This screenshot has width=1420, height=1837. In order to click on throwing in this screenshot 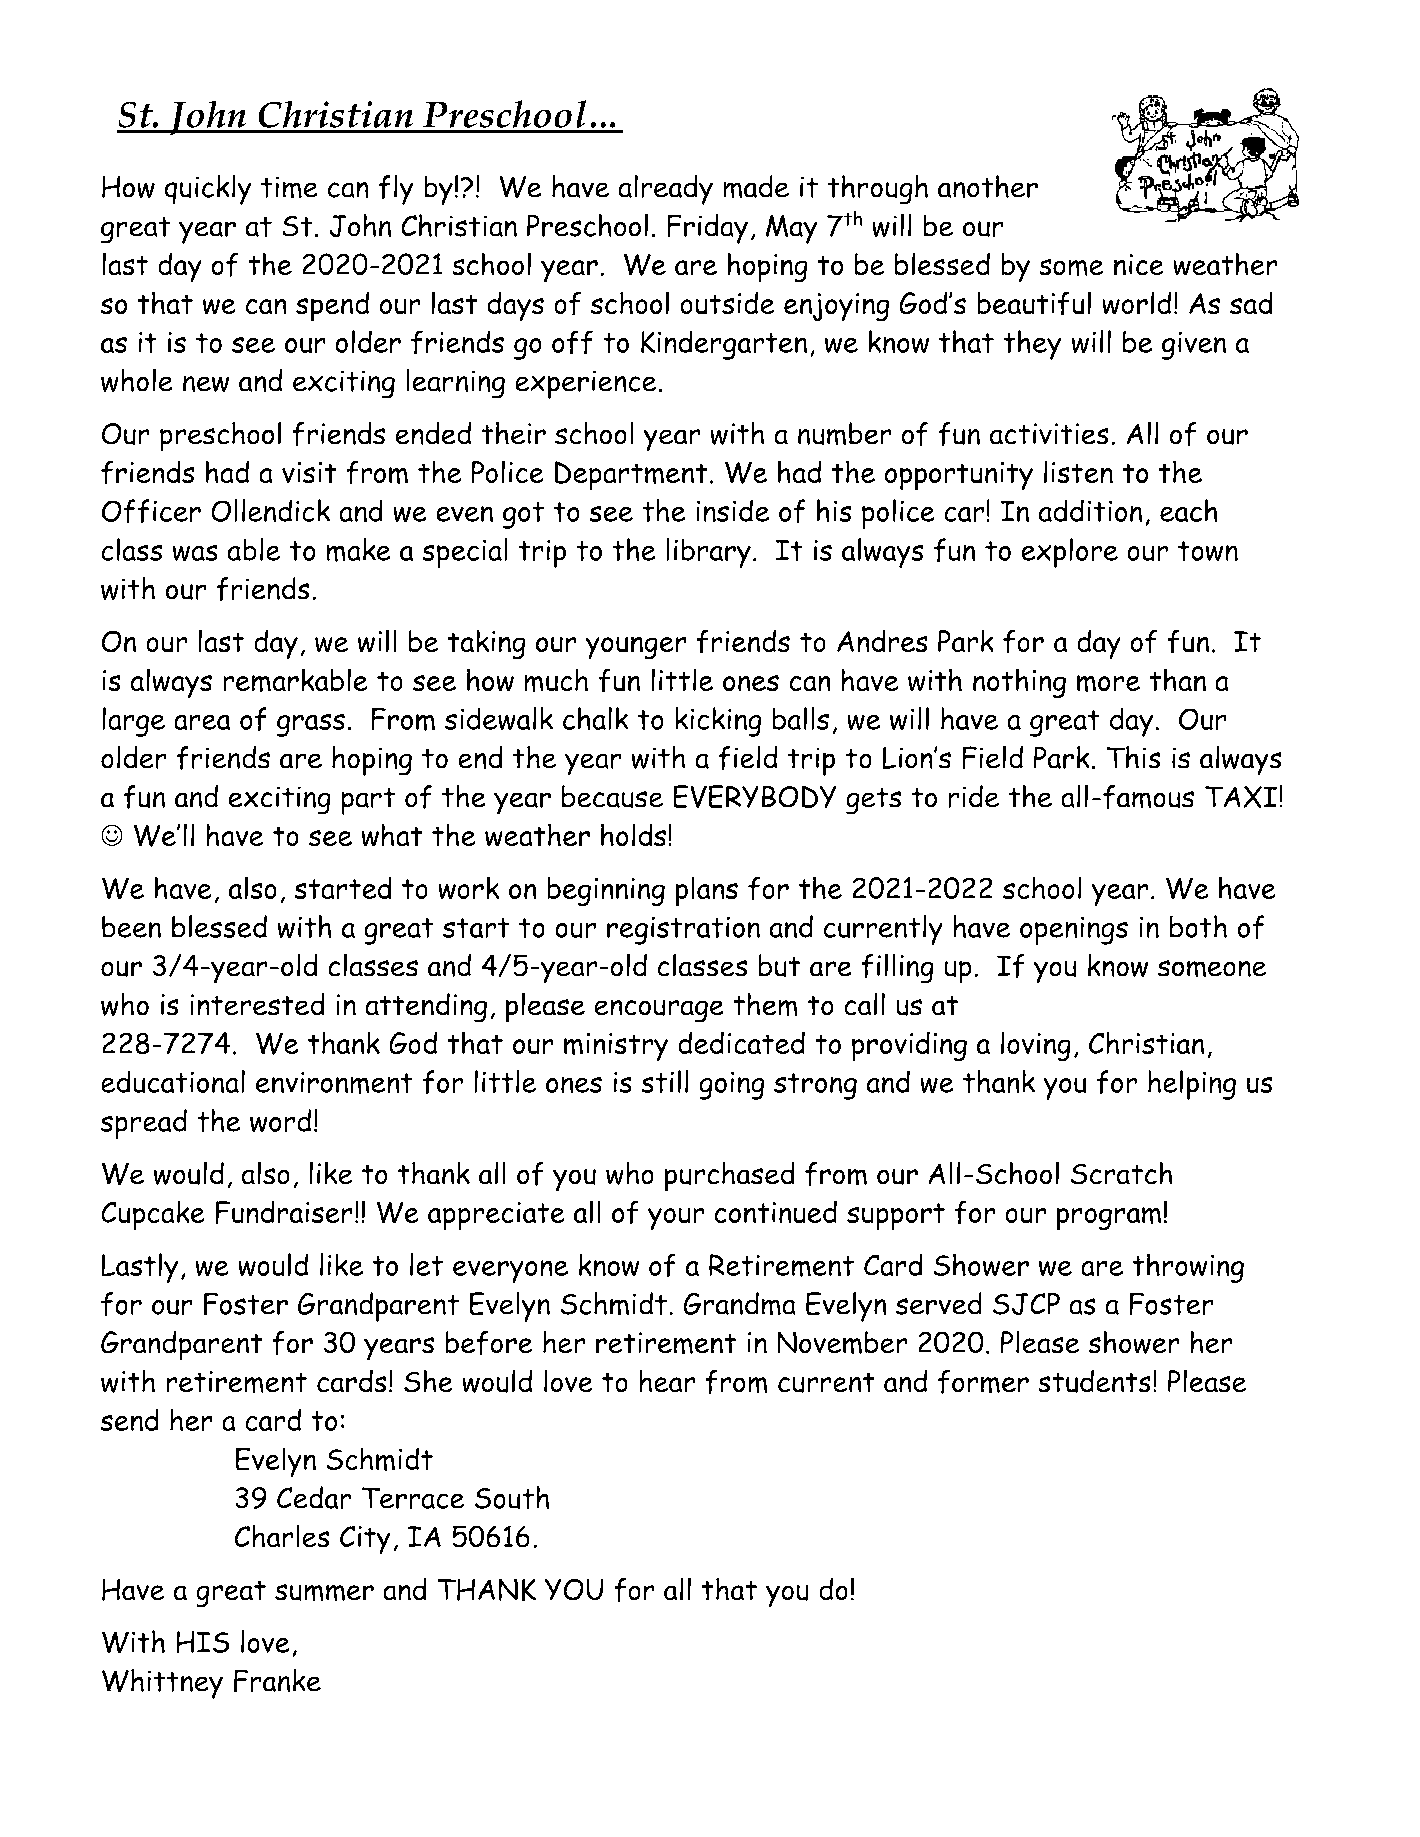, I will do `click(1188, 1268)`.
